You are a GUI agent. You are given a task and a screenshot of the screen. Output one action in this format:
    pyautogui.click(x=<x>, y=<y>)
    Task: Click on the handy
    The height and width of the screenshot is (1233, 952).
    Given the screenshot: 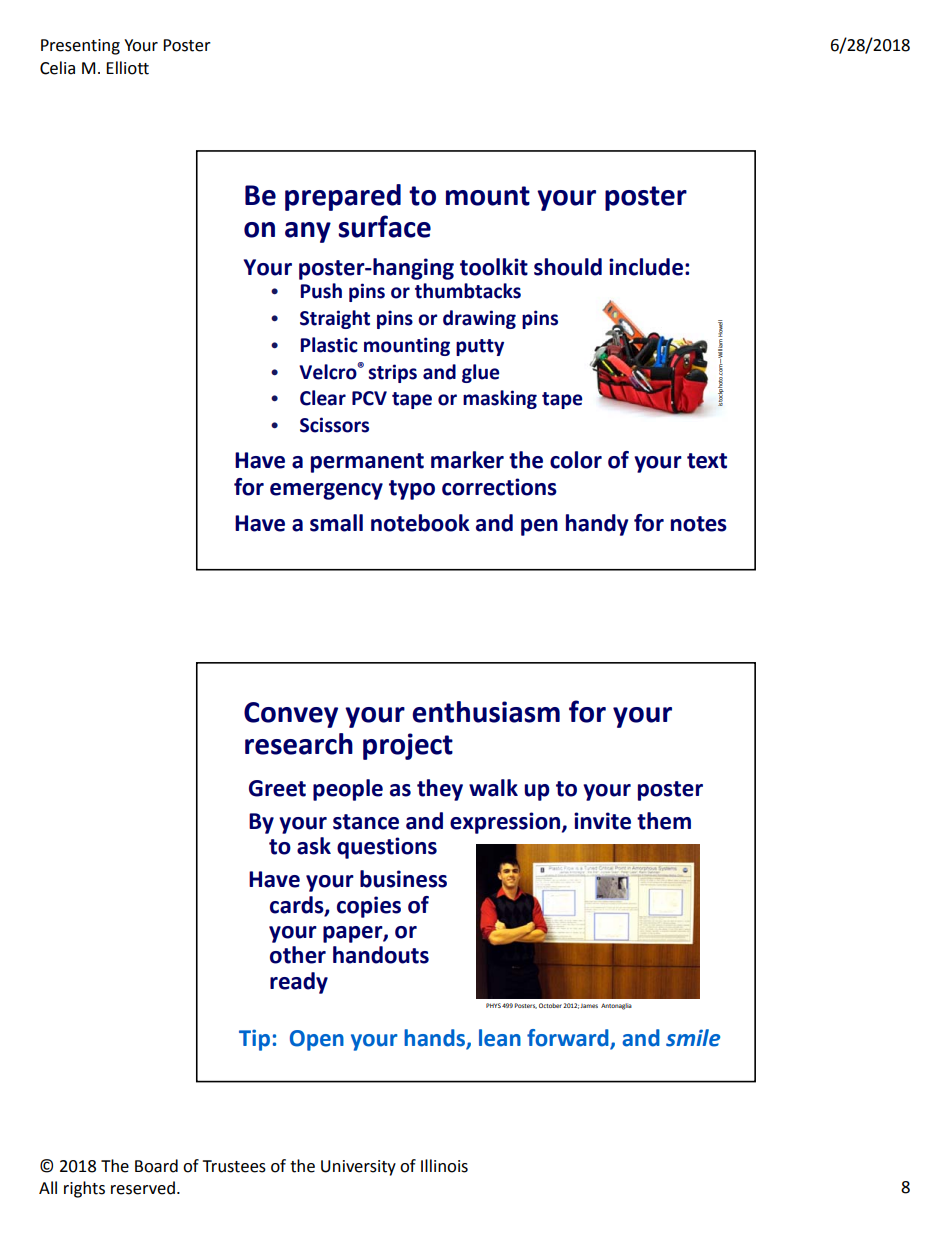 What is the action you would take?
    pyautogui.click(x=597, y=525)
